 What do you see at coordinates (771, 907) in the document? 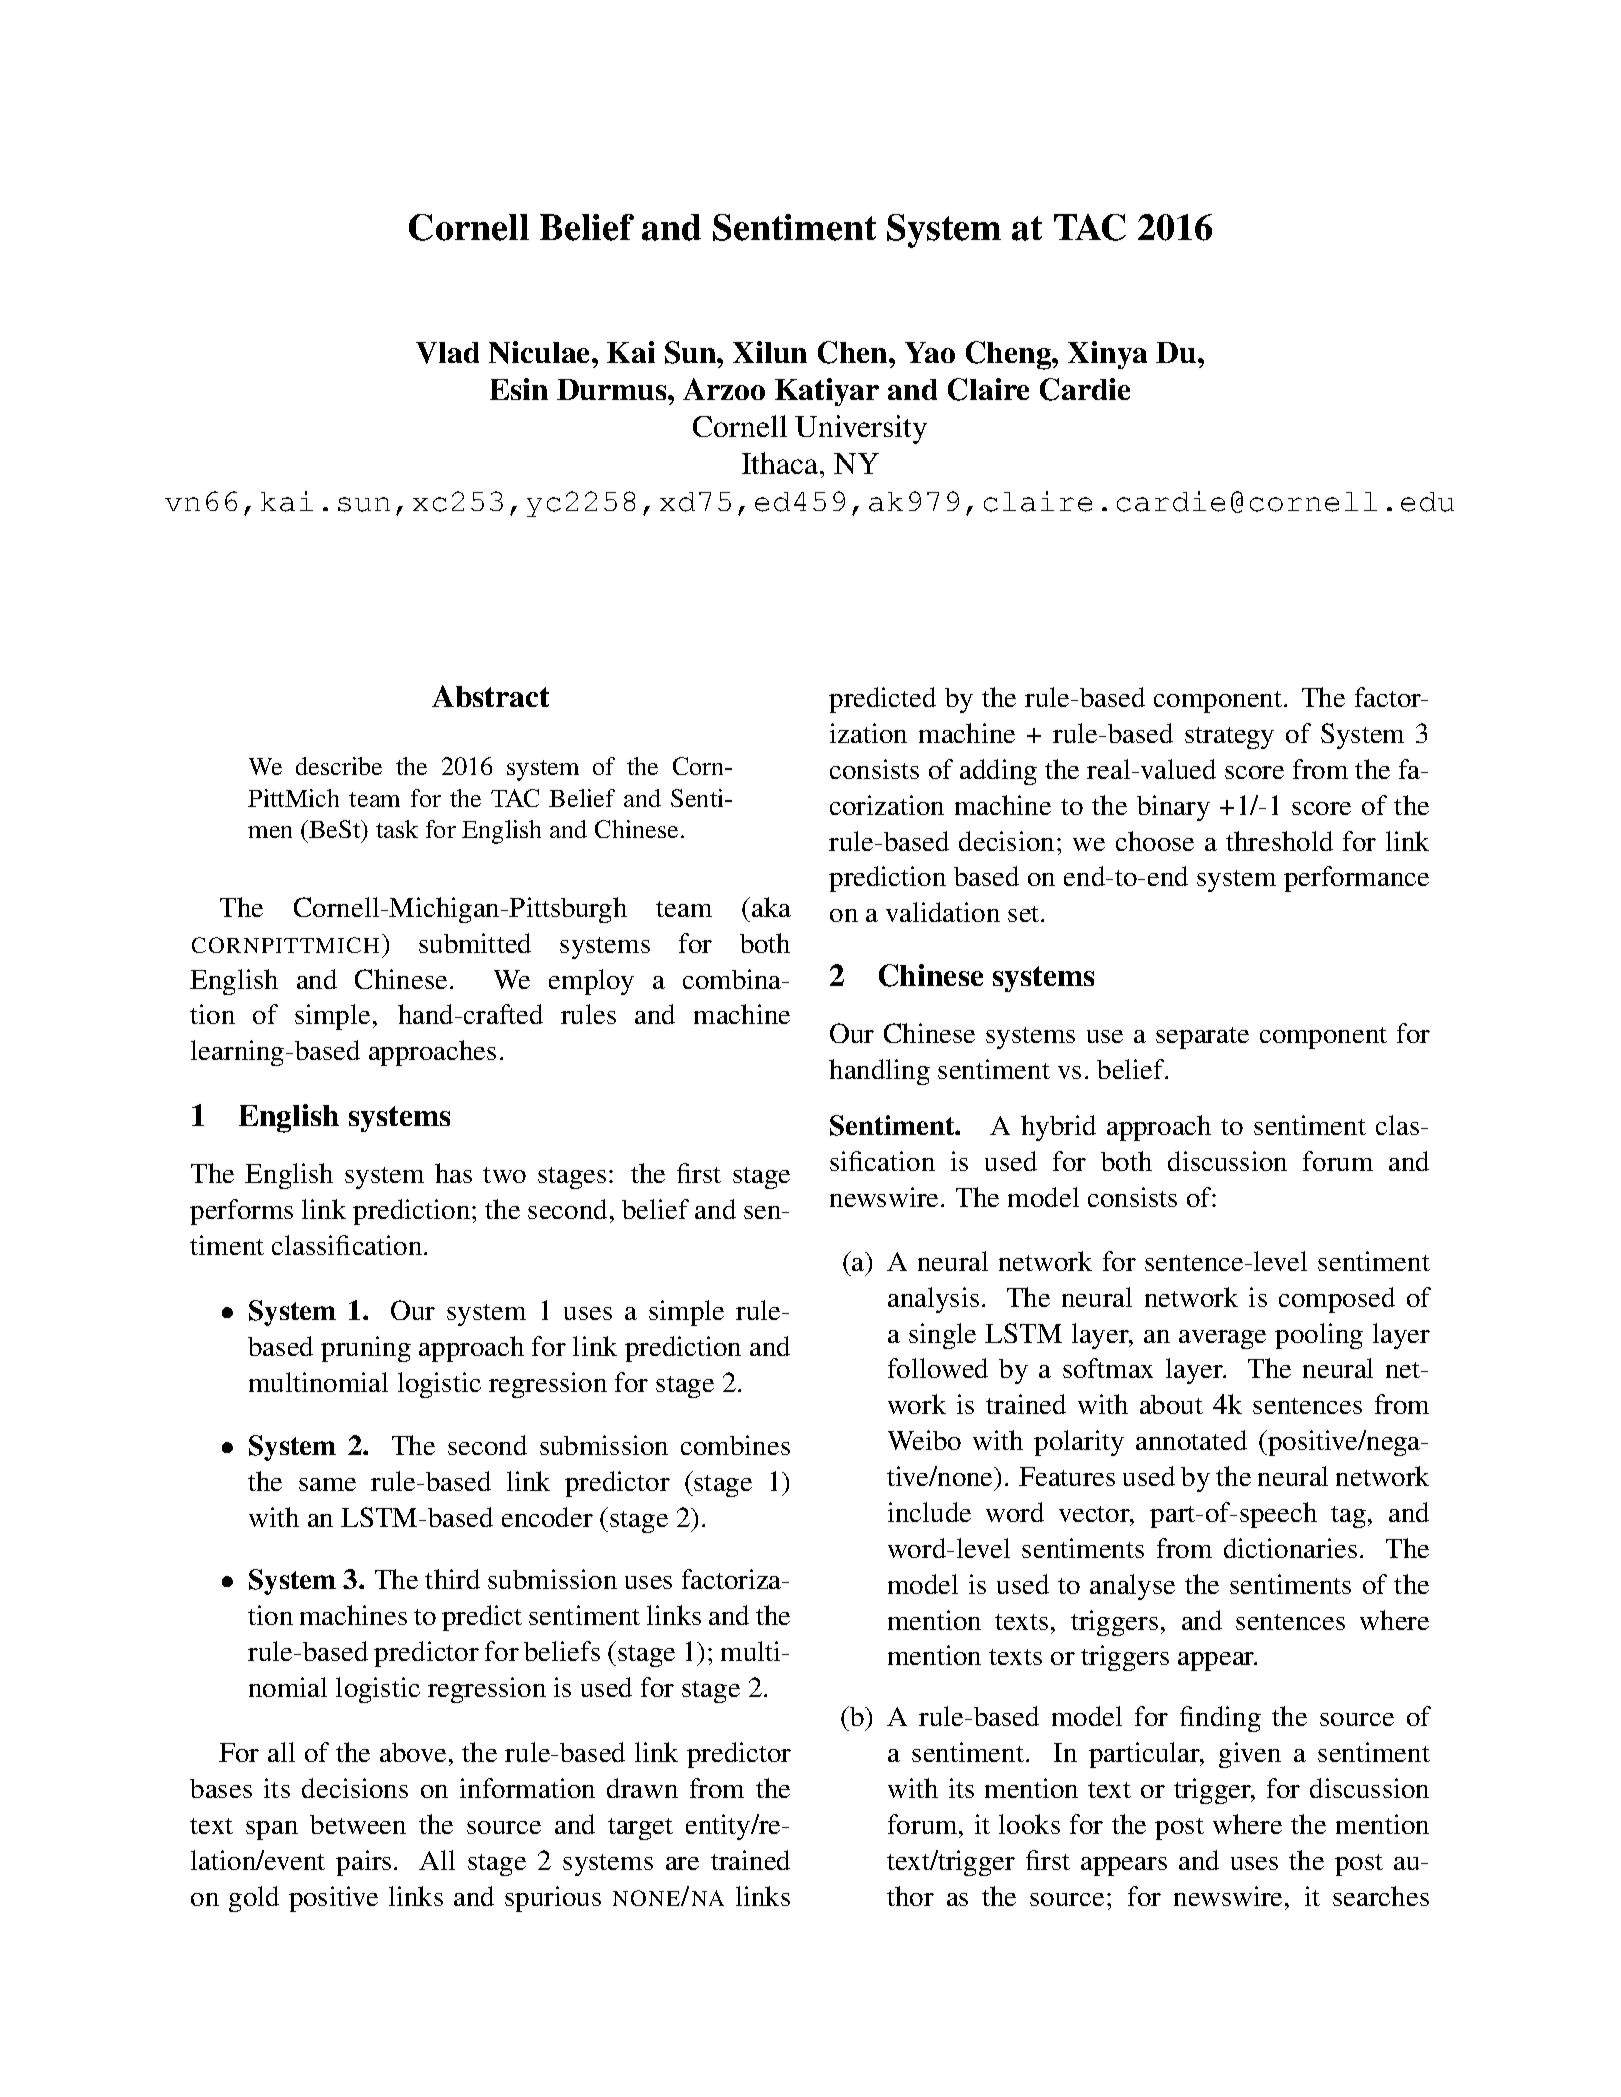
I see `aka` at bounding box center [771, 907].
